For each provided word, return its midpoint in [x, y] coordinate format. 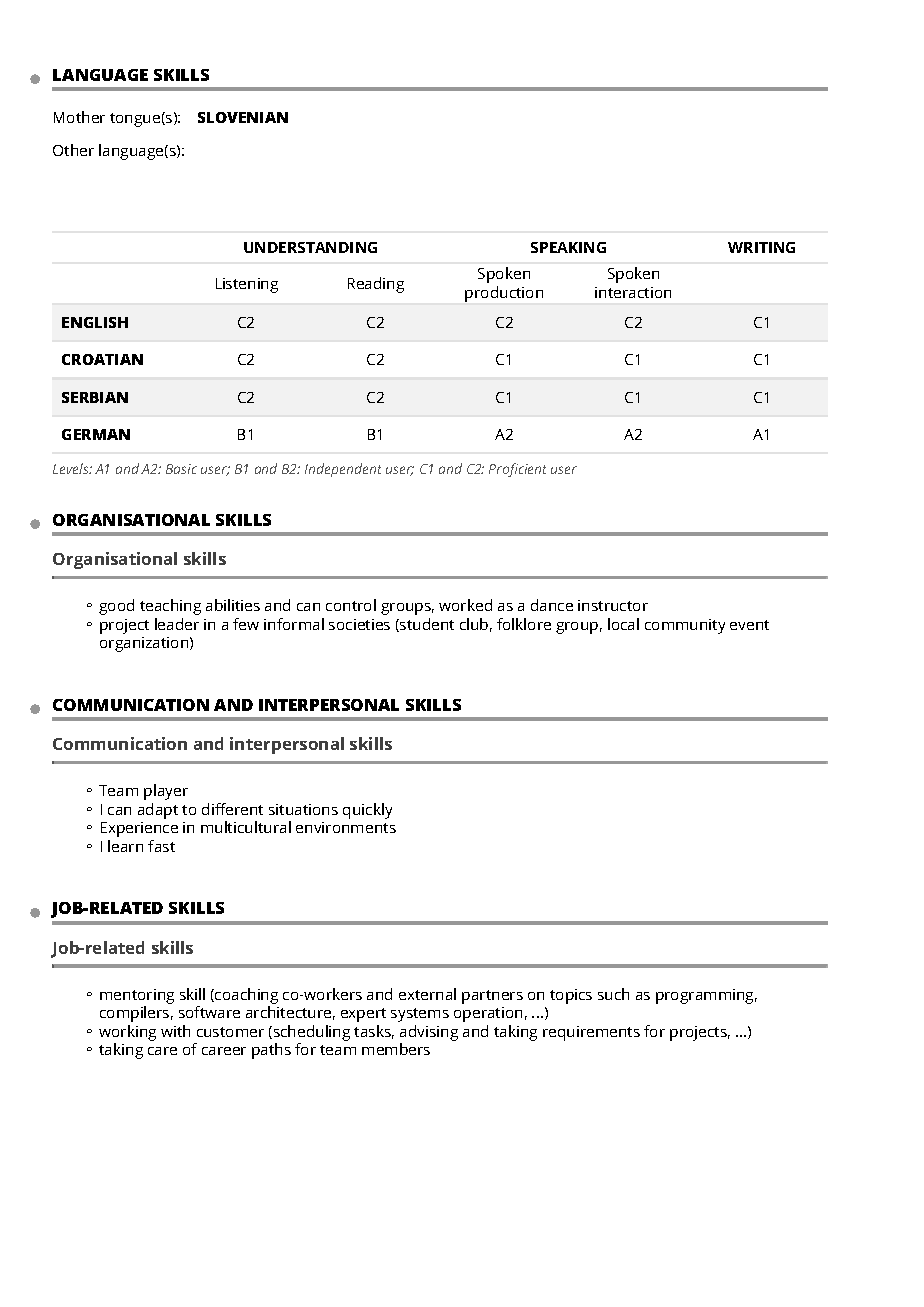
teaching [170, 607]
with [175, 1031]
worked [465, 605]
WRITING [761, 247]
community [685, 626]
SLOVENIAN [243, 117]
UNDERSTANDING [310, 247]
